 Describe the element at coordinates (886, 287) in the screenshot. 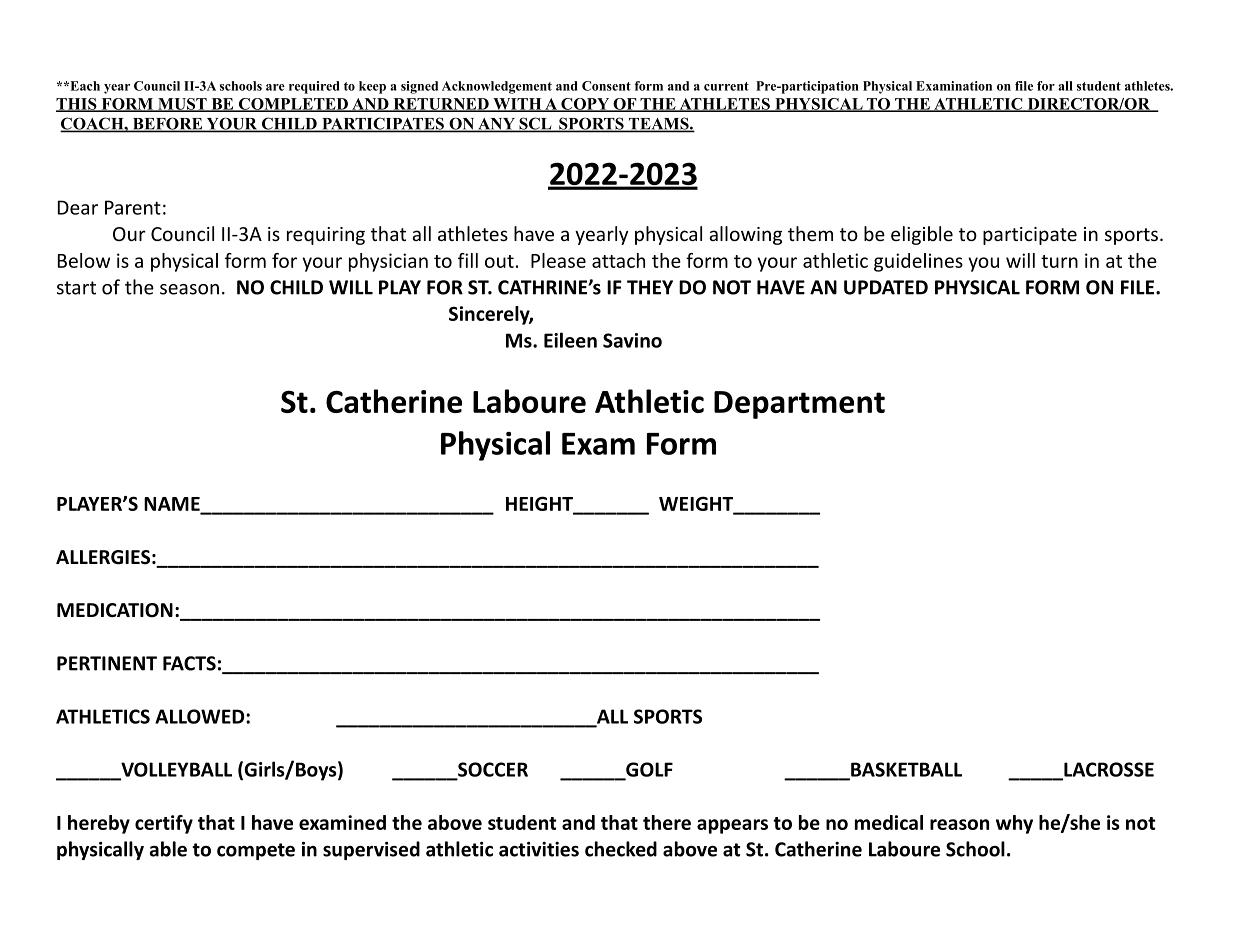

I see `UPDATED` at that location.
